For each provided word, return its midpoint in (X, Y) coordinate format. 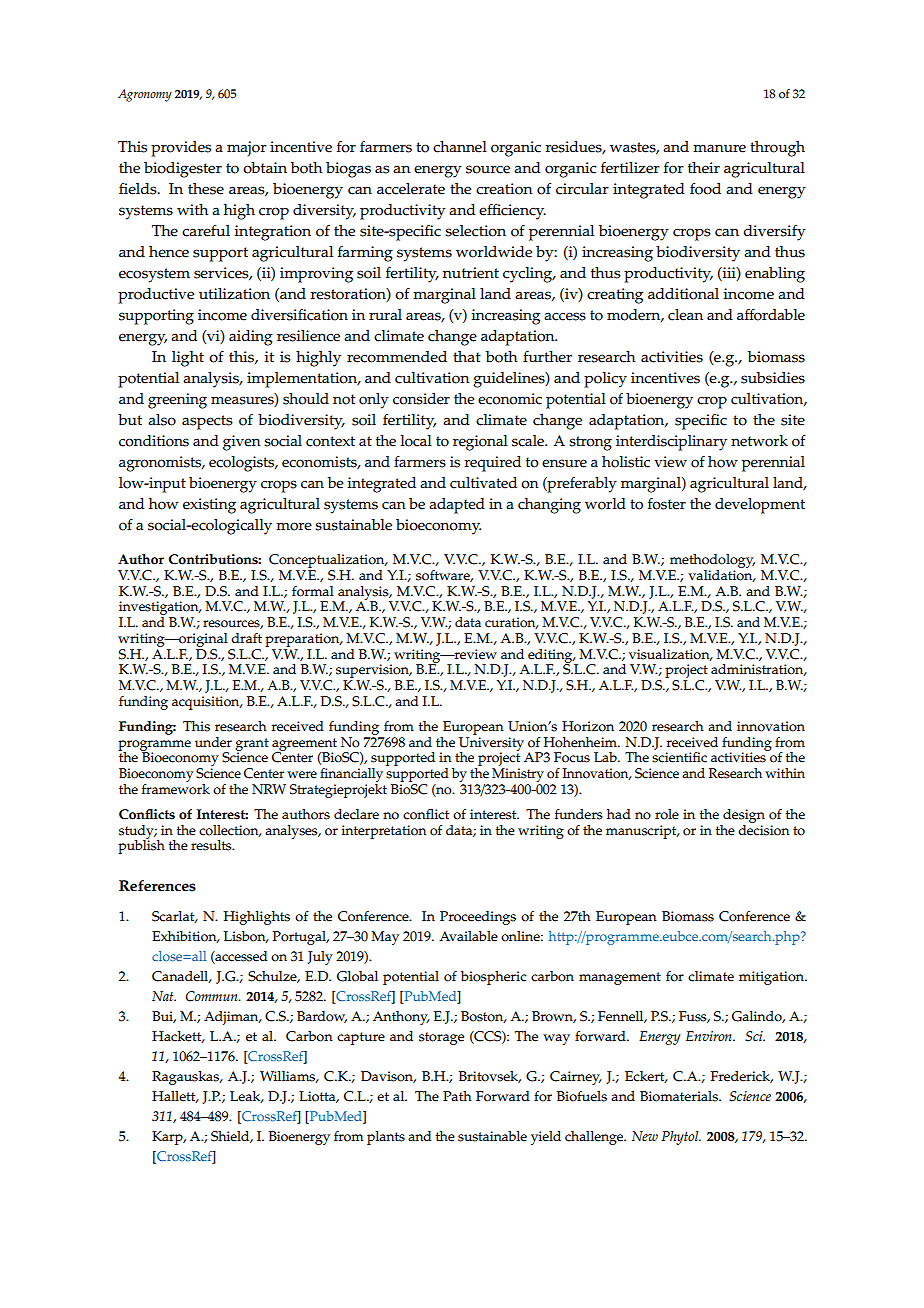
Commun (213, 996)
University (491, 743)
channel (460, 147)
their (704, 168)
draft (246, 638)
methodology (711, 562)
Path (457, 1096)
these (206, 189)
